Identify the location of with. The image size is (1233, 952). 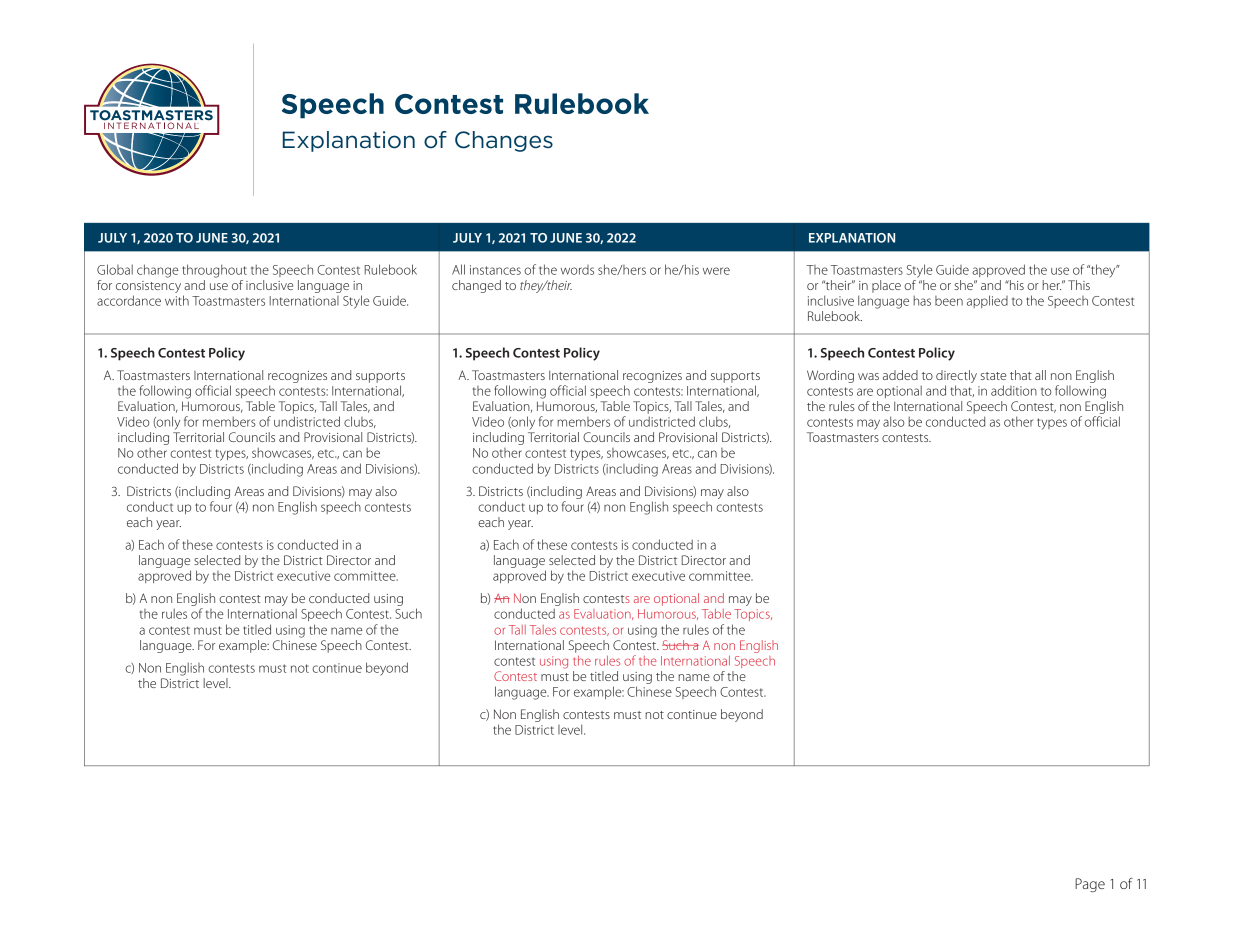
(177, 300).
